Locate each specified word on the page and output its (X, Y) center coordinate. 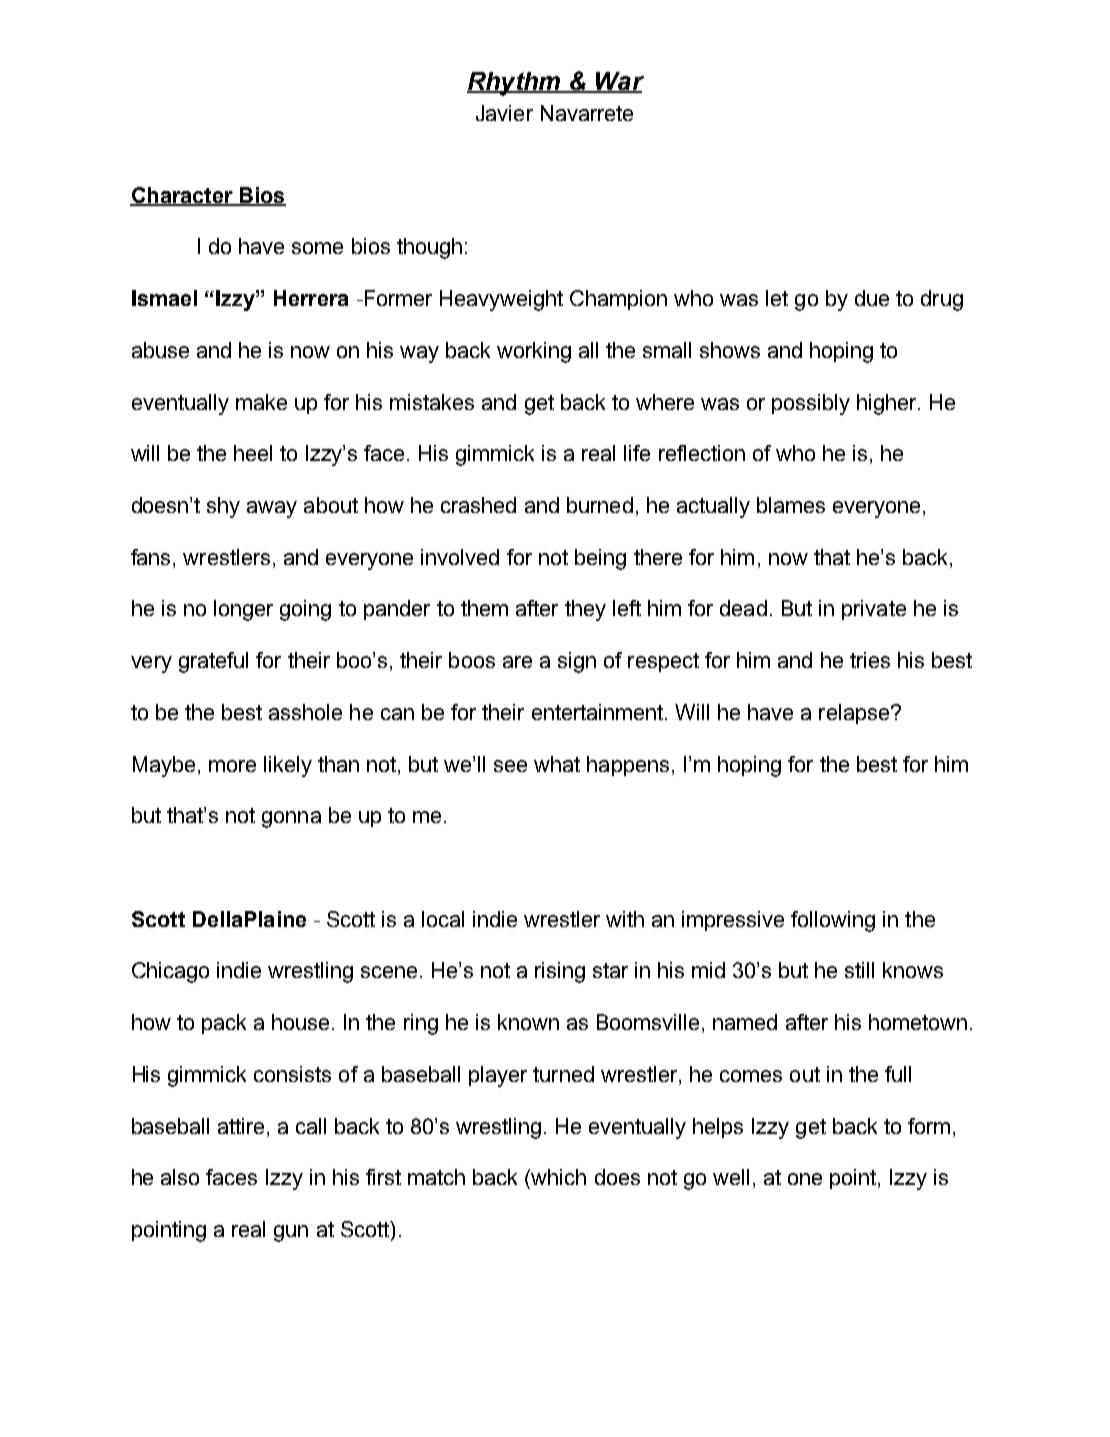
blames (791, 505)
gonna (291, 819)
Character (182, 196)
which (557, 1177)
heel (253, 453)
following (833, 921)
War (619, 82)
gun (291, 1233)
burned (600, 505)
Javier (504, 113)
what (557, 764)
